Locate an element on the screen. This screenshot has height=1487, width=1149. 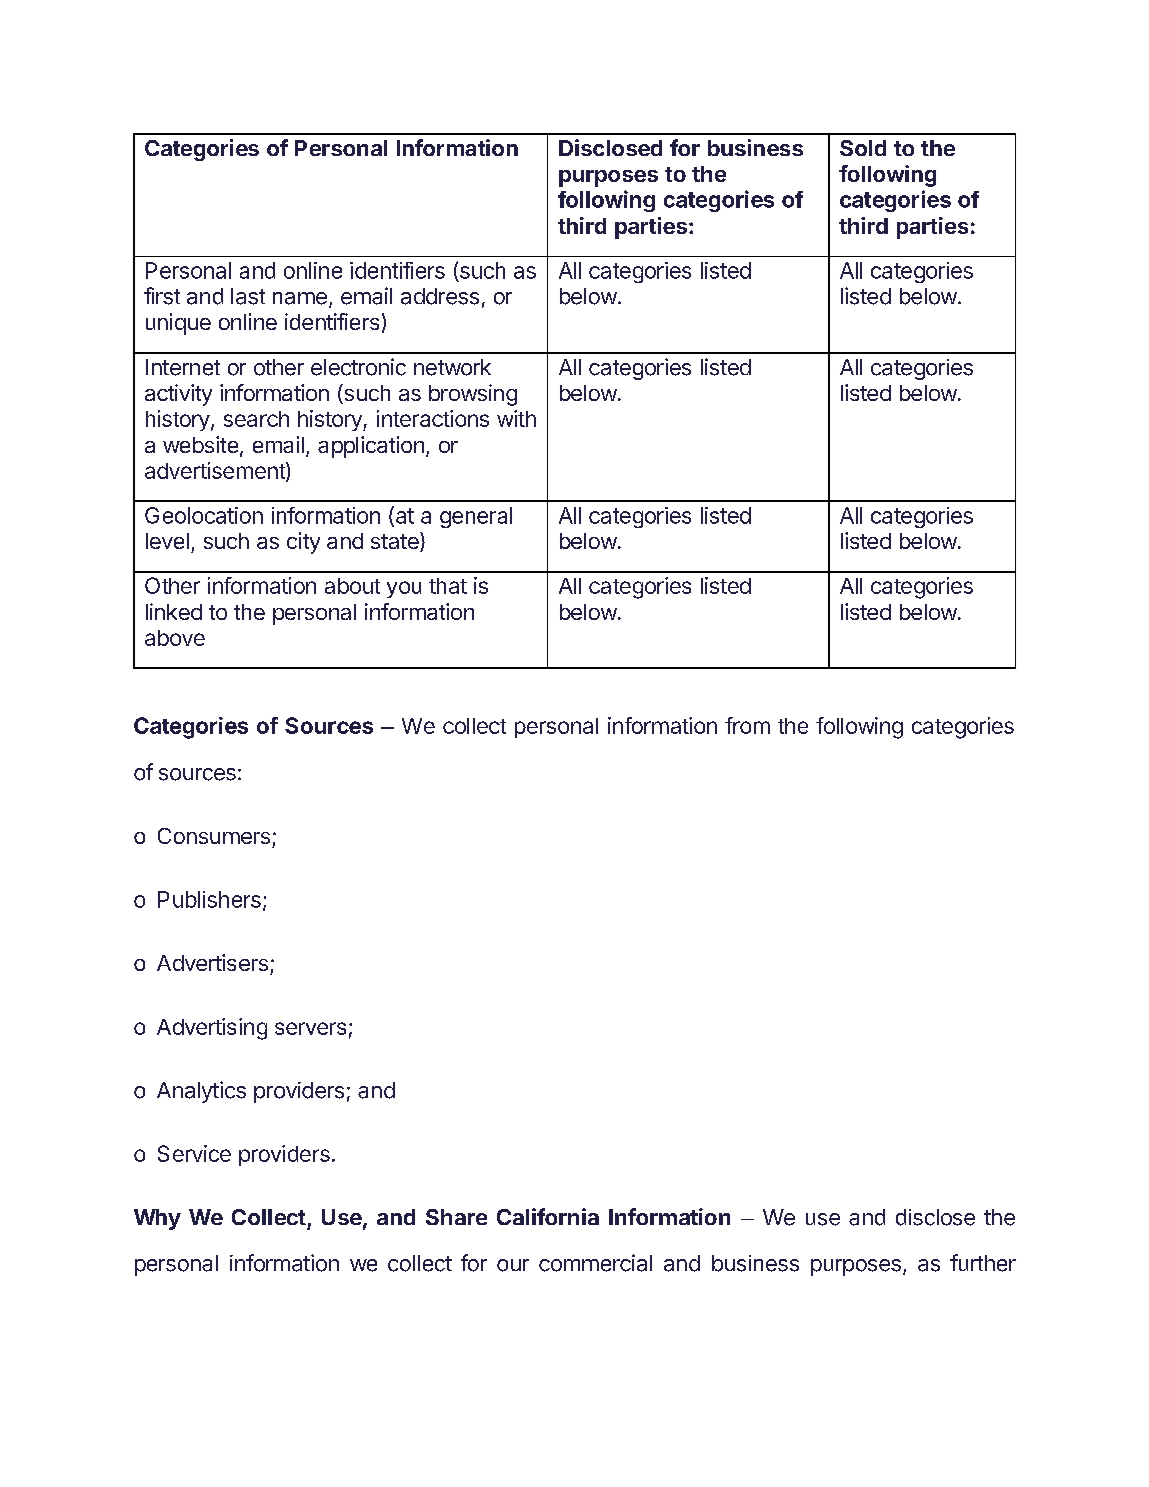
above is located at coordinates (175, 638).
